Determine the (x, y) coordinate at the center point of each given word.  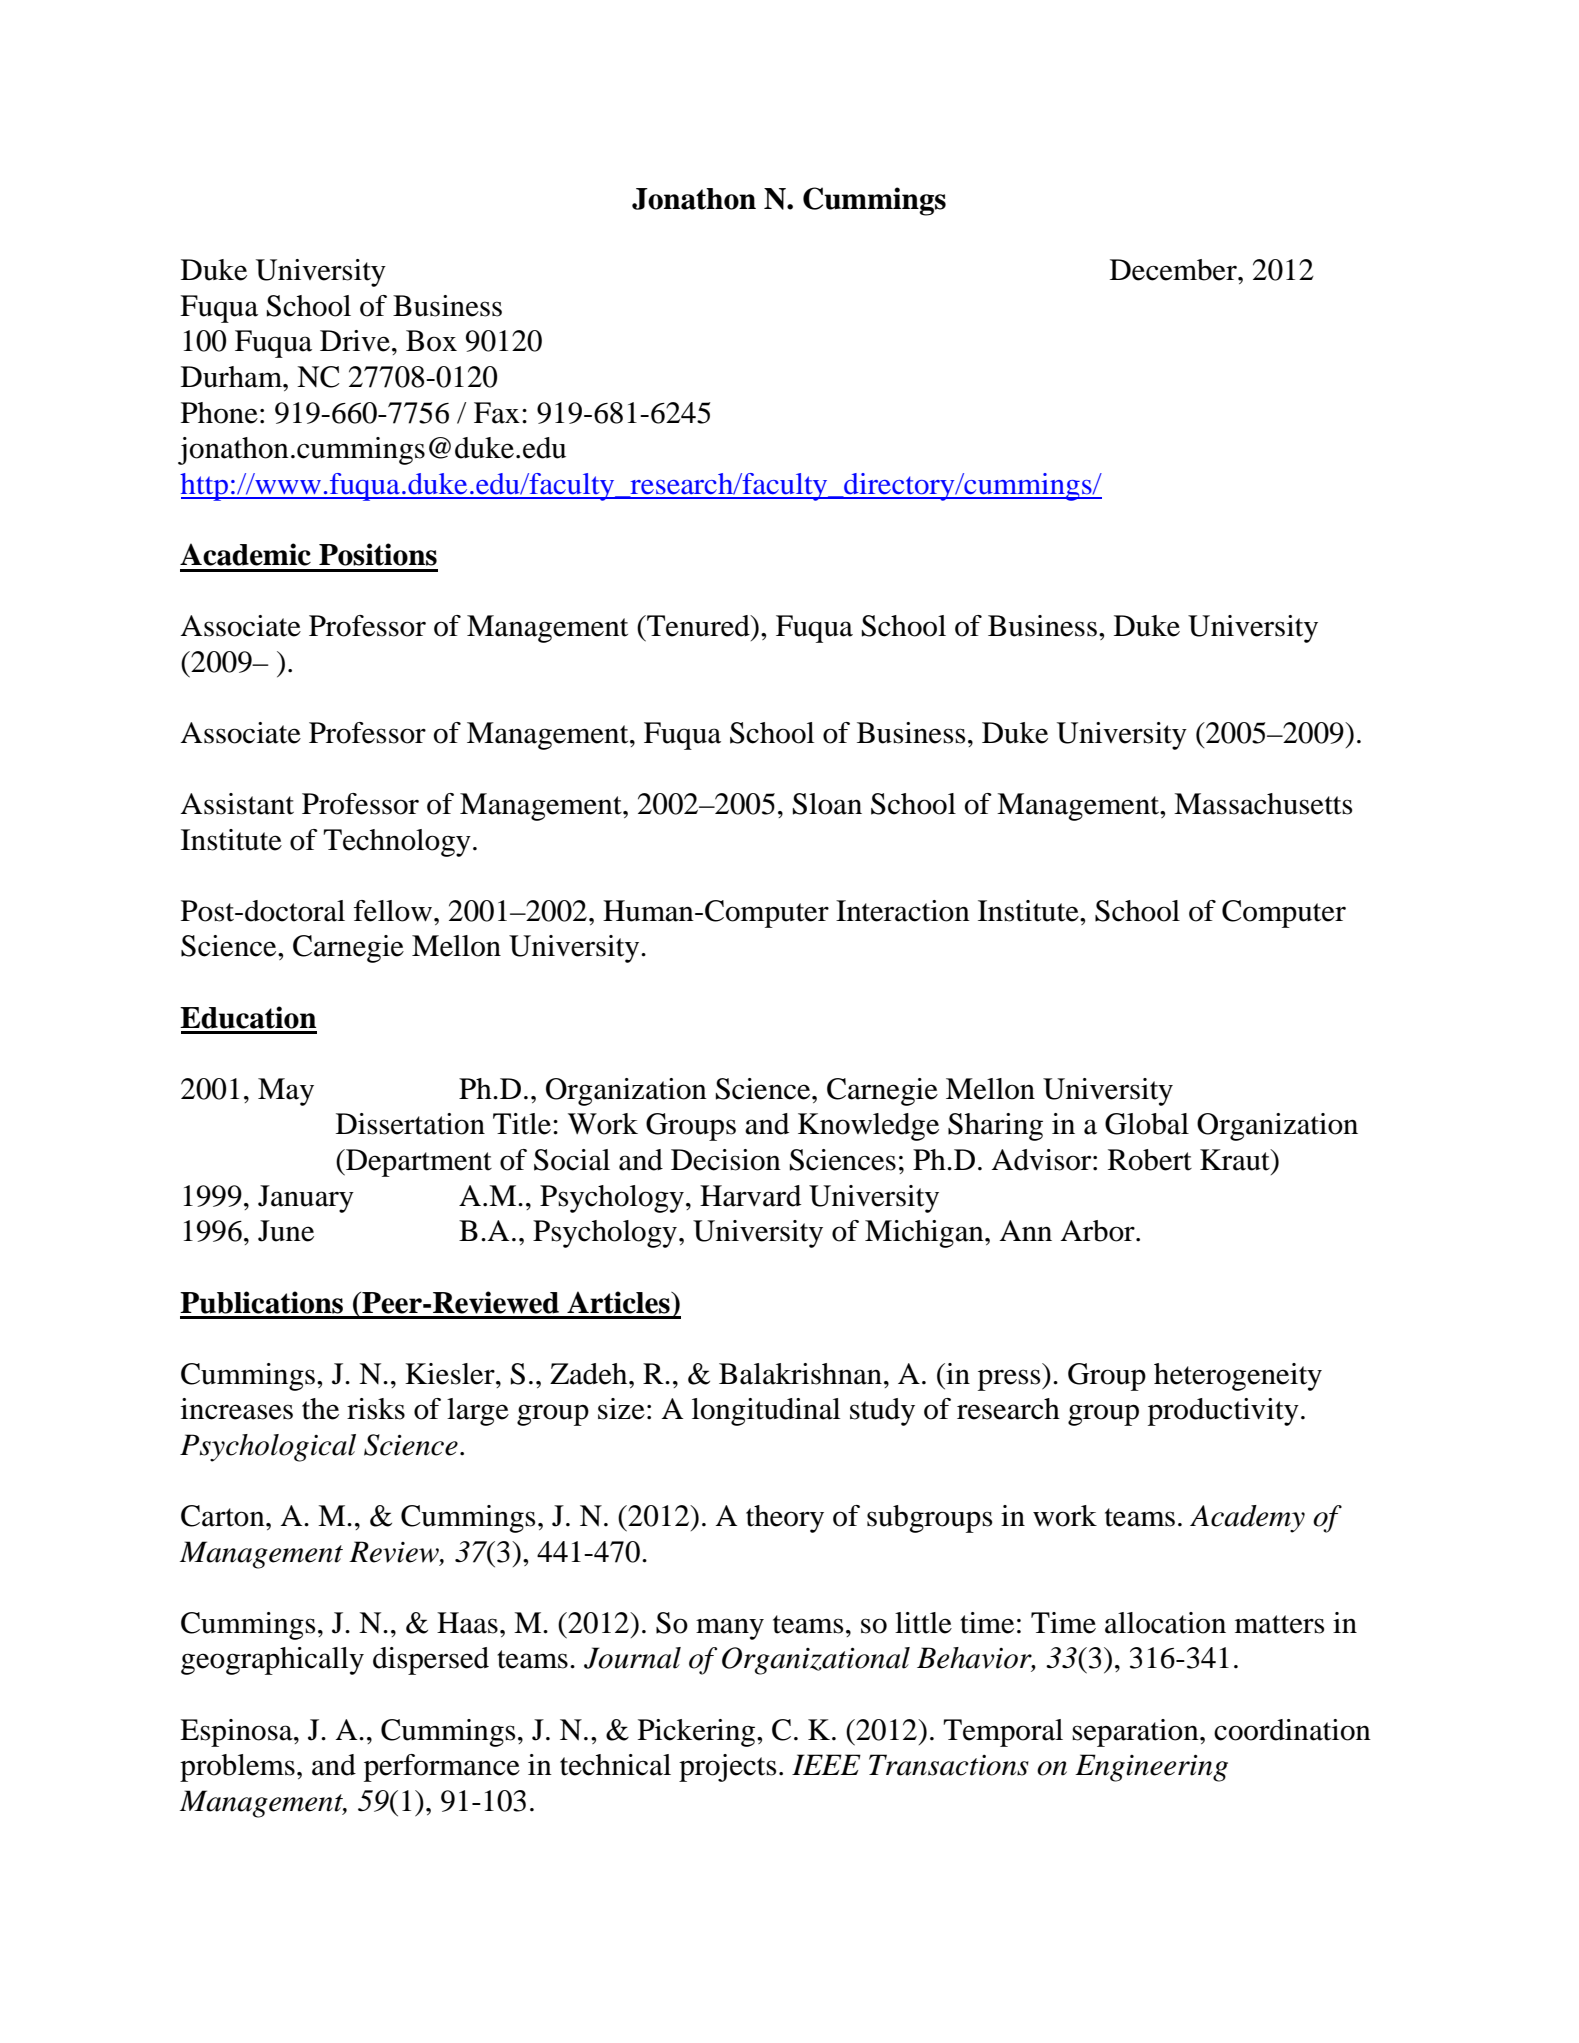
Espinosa (237, 1733)
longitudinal (766, 1412)
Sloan (827, 804)
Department (418, 1163)
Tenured (698, 626)
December (1174, 270)
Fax (497, 413)
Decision (726, 1160)
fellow (393, 911)
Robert (1150, 1160)
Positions (378, 554)
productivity (1223, 1412)
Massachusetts (1263, 804)
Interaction (903, 911)
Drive (355, 341)
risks (376, 1409)
